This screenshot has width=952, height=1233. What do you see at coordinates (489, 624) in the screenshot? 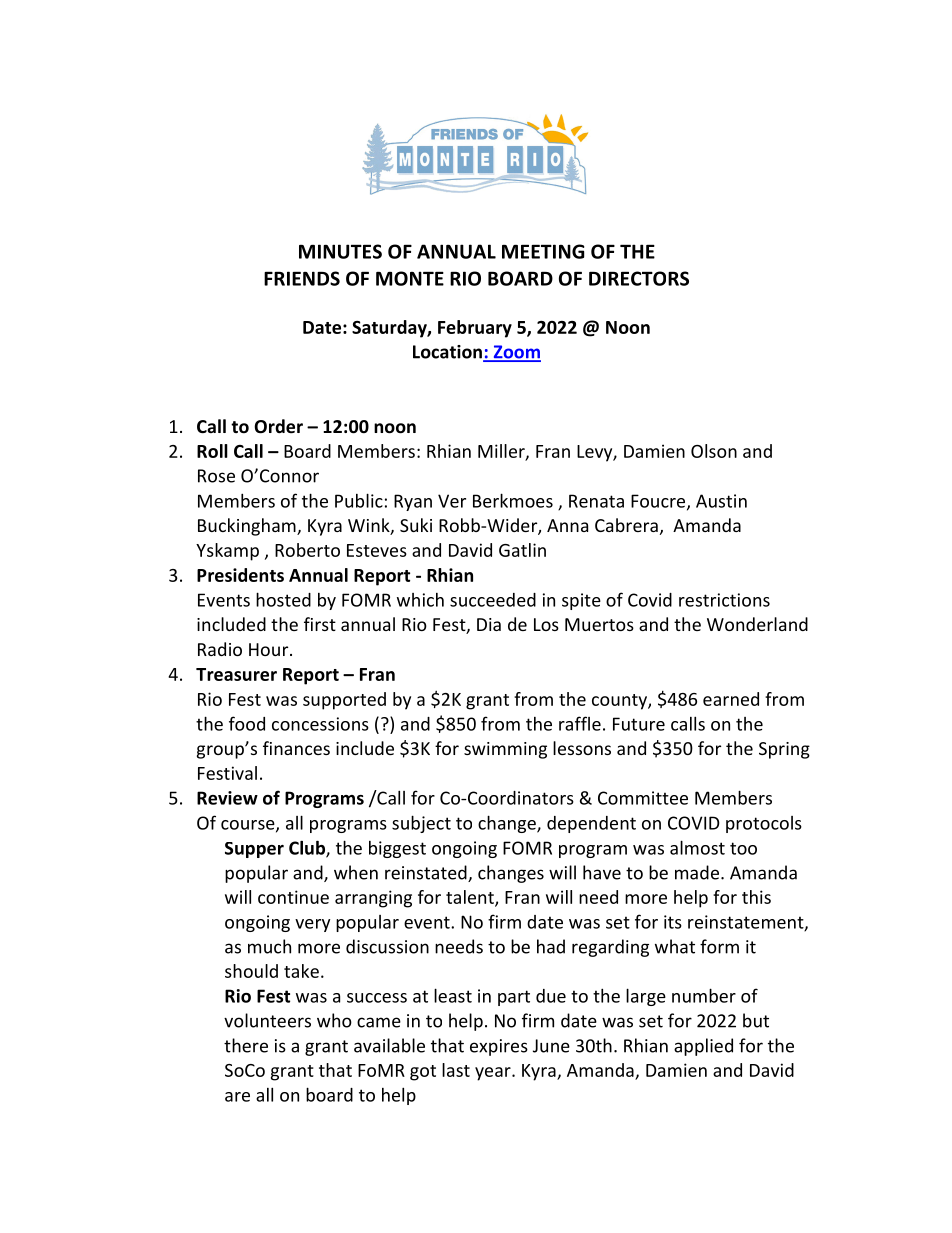
I see `Dia` at bounding box center [489, 624].
